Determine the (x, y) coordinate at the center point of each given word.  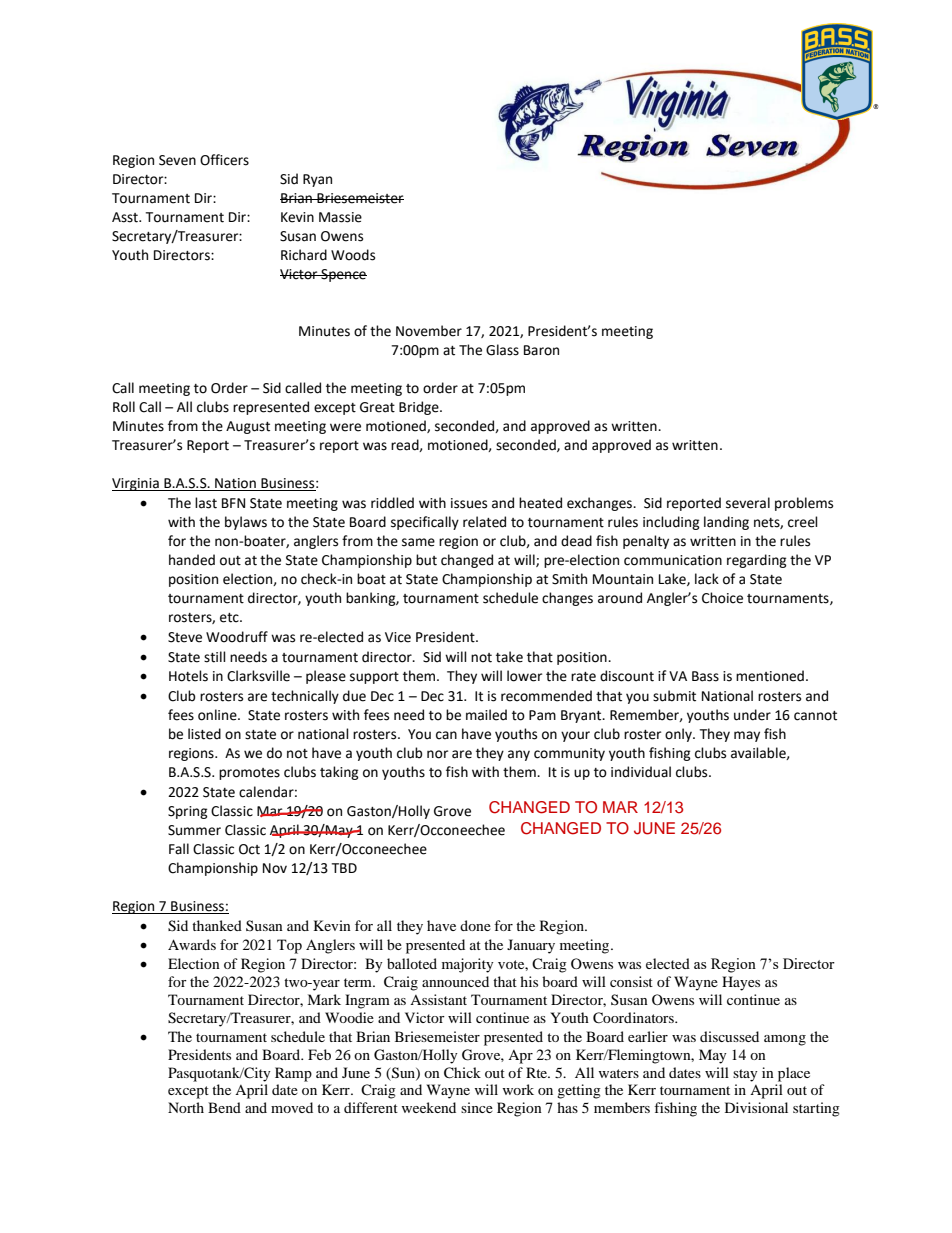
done (475, 925)
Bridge (420, 408)
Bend (224, 1107)
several (748, 503)
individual (641, 772)
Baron (541, 350)
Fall (179, 849)
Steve (185, 637)
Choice (722, 598)
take (509, 657)
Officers (224, 160)
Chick (462, 1073)
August (248, 427)
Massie (340, 217)
